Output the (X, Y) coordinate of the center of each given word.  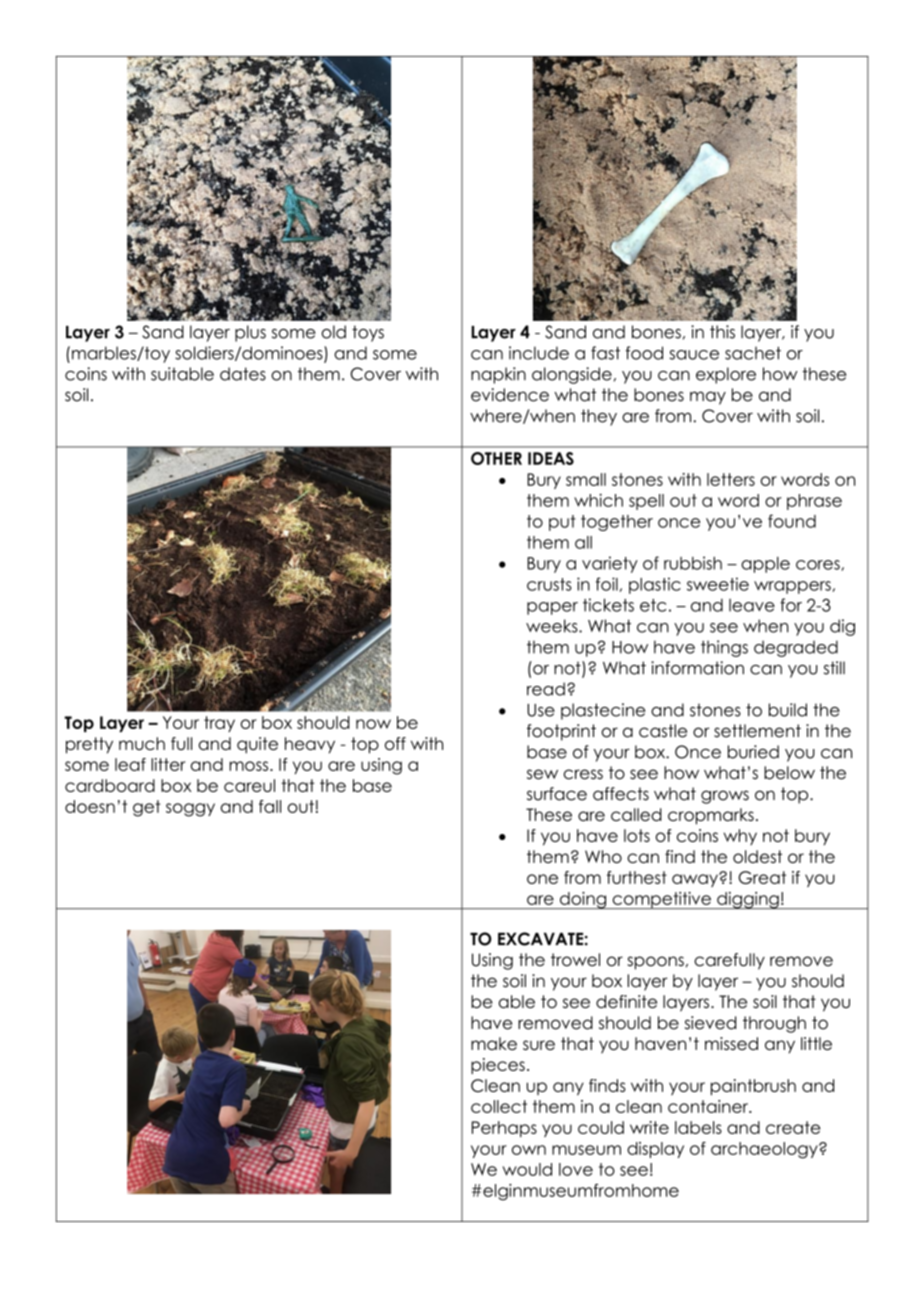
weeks (553, 626)
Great (762, 877)
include (539, 353)
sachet (753, 353)
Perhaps (504, 1129)
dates (243, 374)
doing (583, 900)
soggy (190, 810)
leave (752, 605)
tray (219, 724)
